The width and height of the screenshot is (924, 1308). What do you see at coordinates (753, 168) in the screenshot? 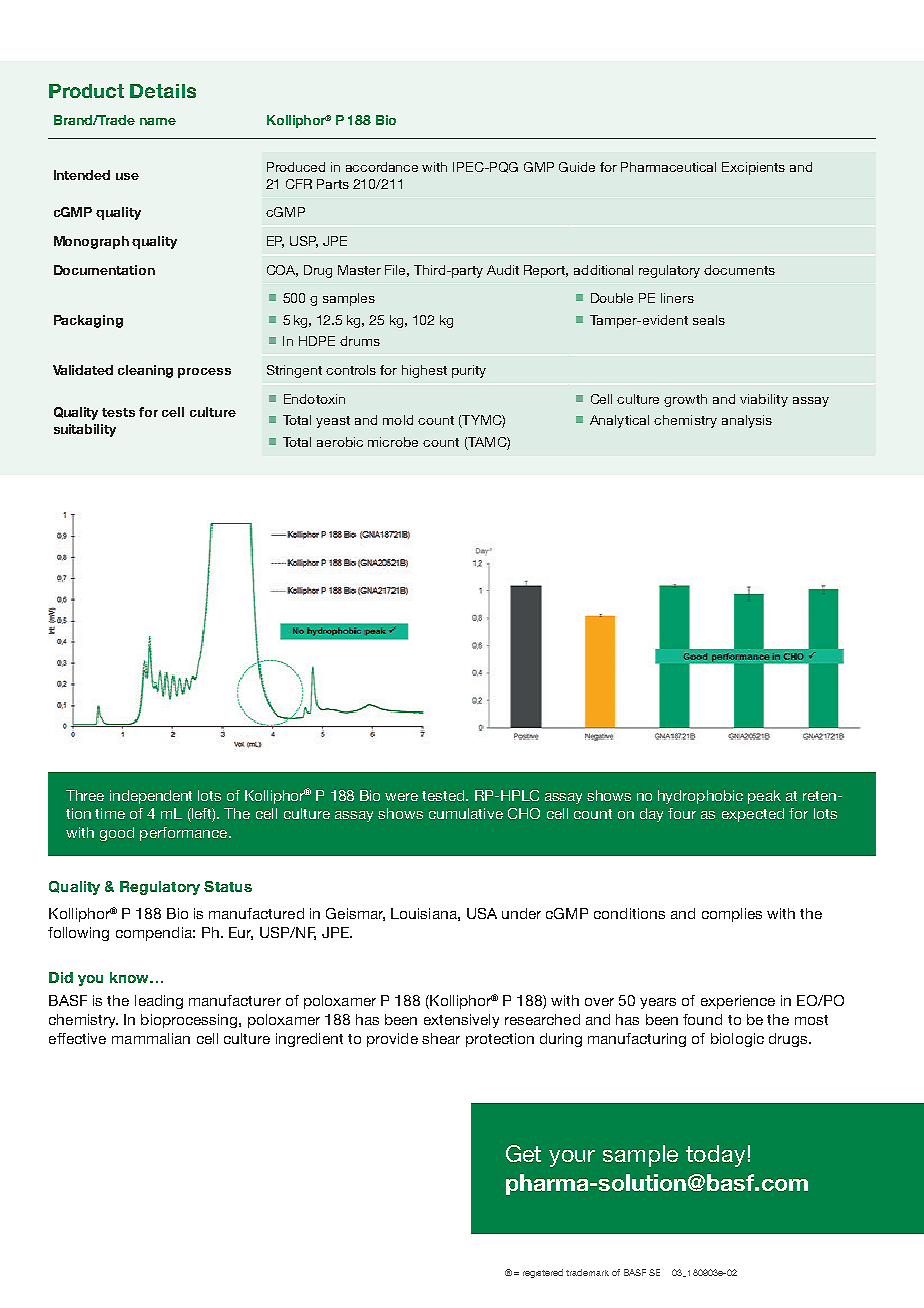
I see `Excipients` at bounding box center [753, 168].
